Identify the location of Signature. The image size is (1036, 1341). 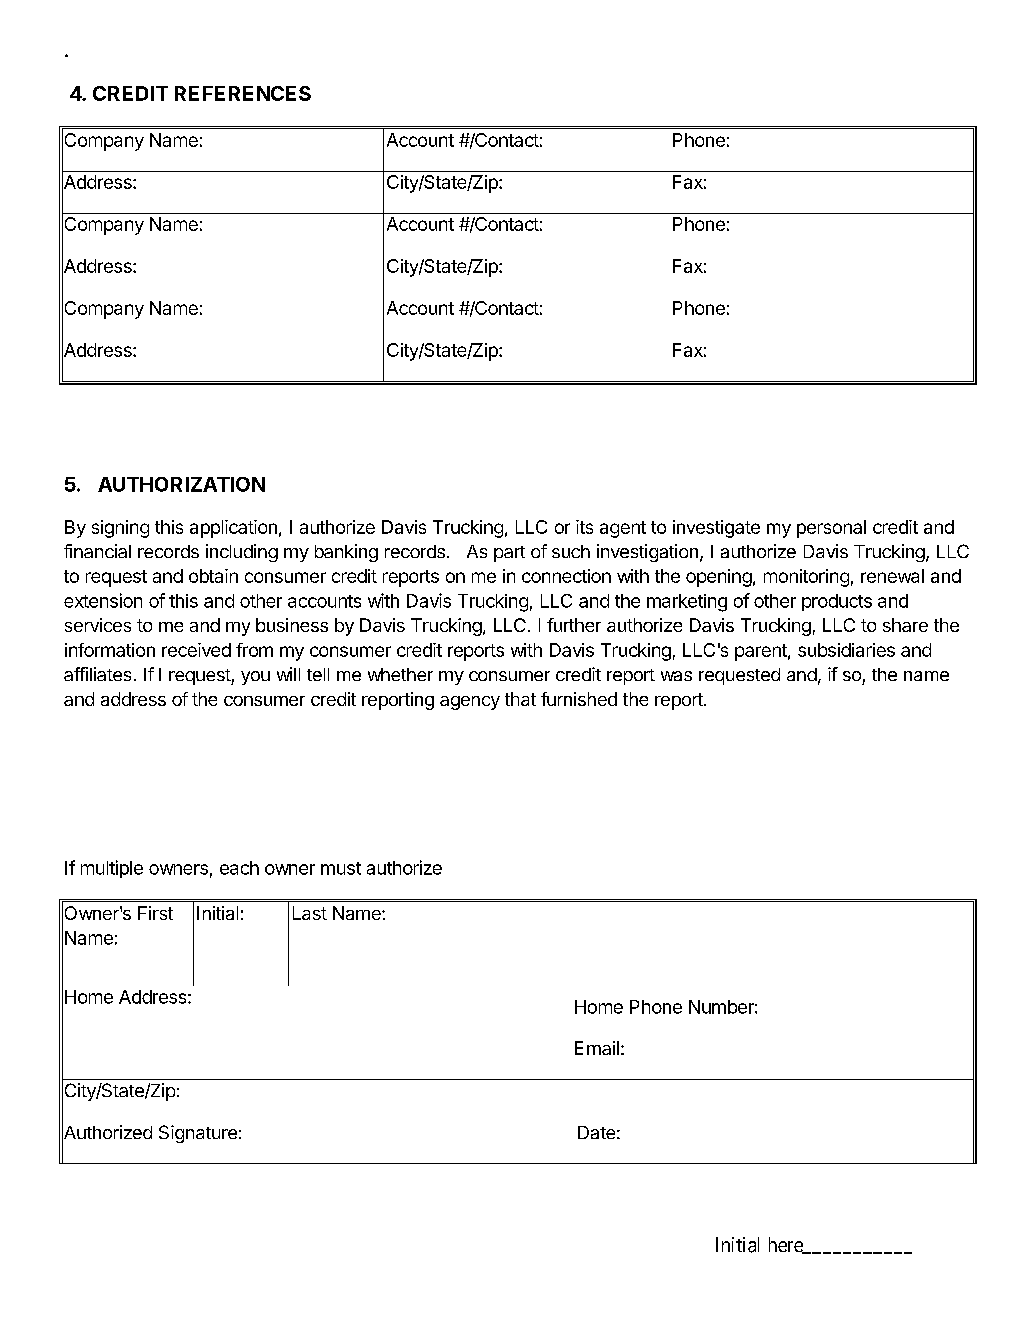
(198, 1134).
